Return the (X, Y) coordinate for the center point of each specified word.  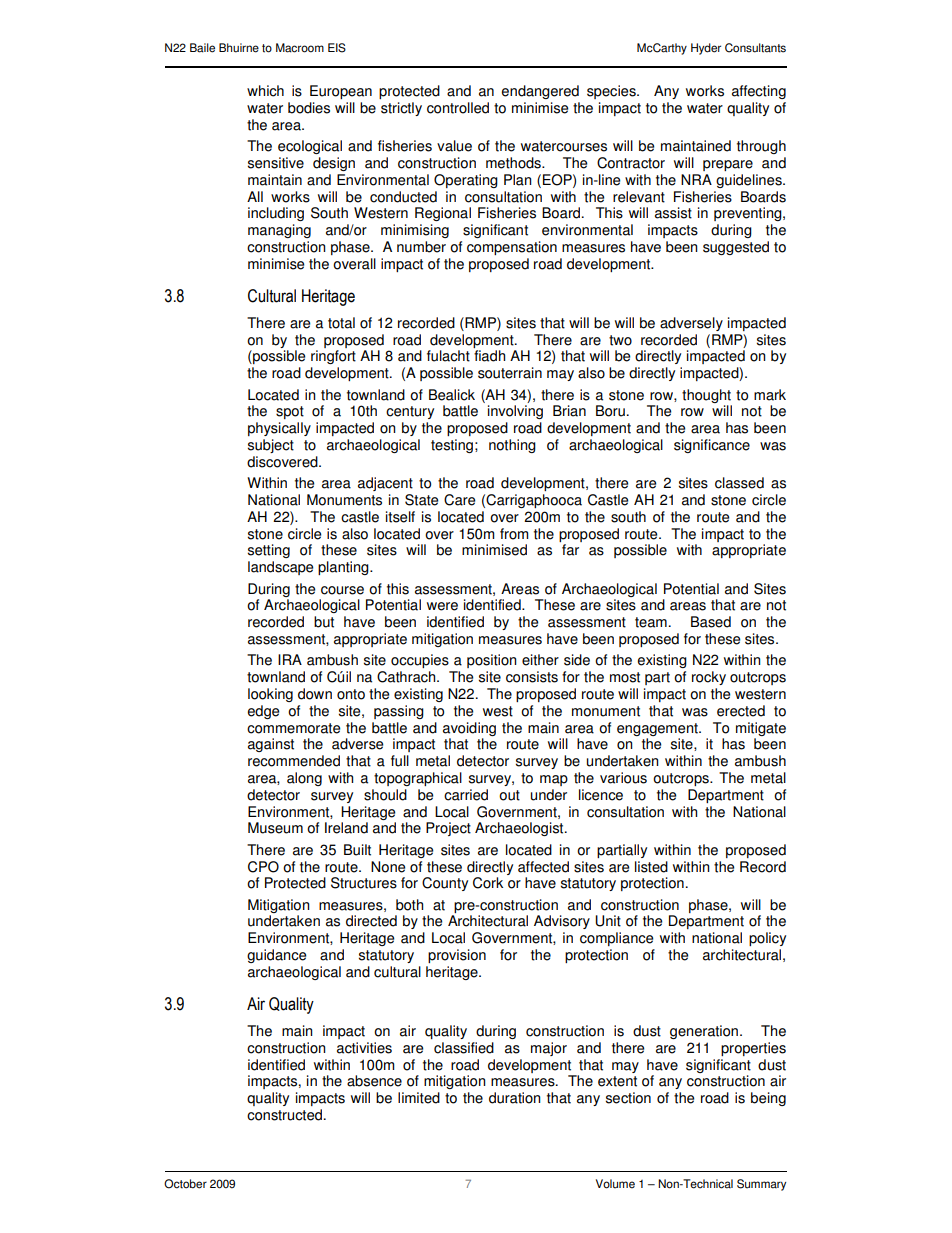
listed (651, 867)
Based (711, 622)
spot (290, 412)
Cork (488, 883)
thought (706, 396)
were (442, 606)
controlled (458, 108)
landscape (280, 568)
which (265, 91)
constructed (286, 1115)
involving (515, 412)
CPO (263, 867)
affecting (759, 92)
